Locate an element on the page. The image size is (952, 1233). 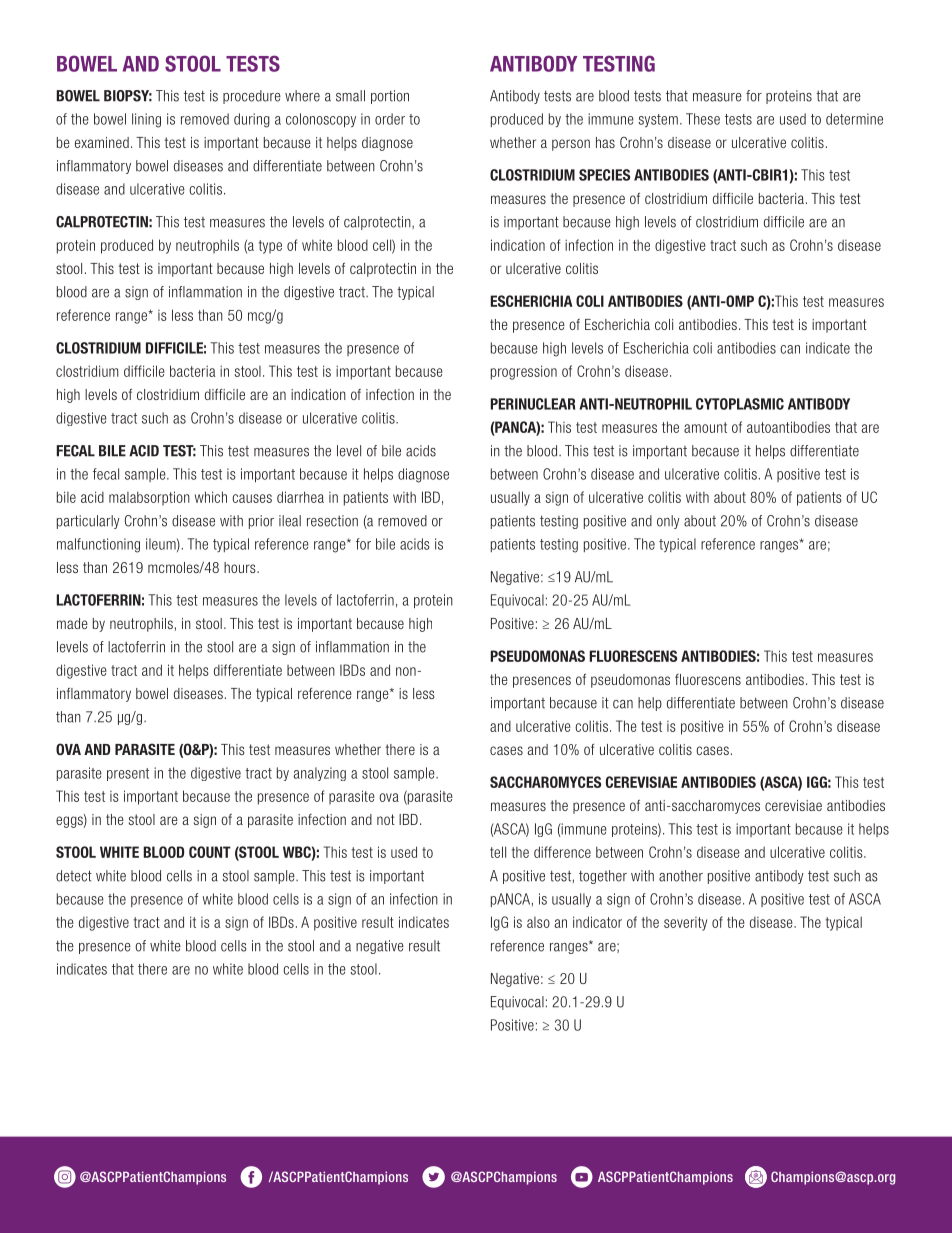
only is located at coordinates (668, 522).
